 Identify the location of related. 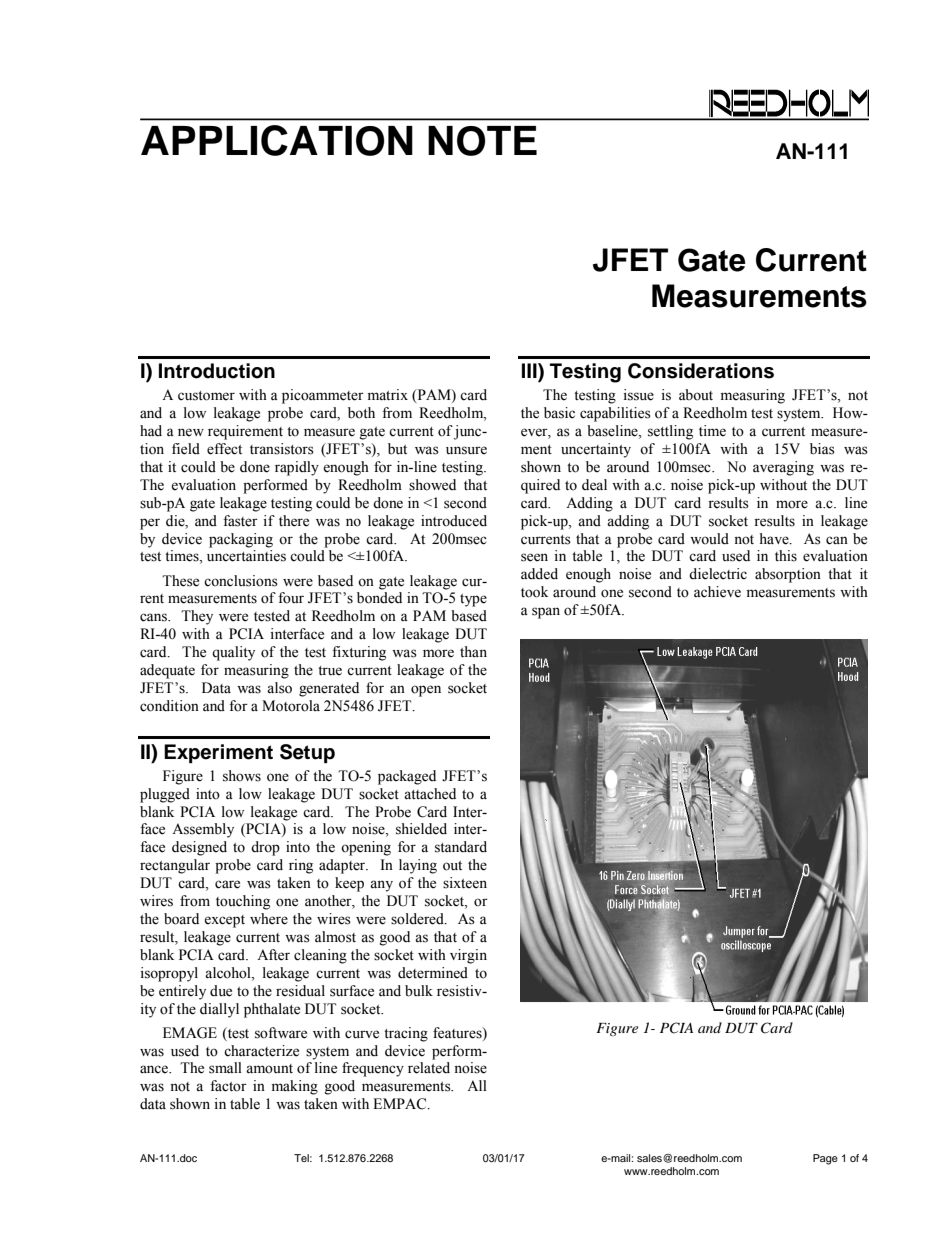
(429, 1068).
